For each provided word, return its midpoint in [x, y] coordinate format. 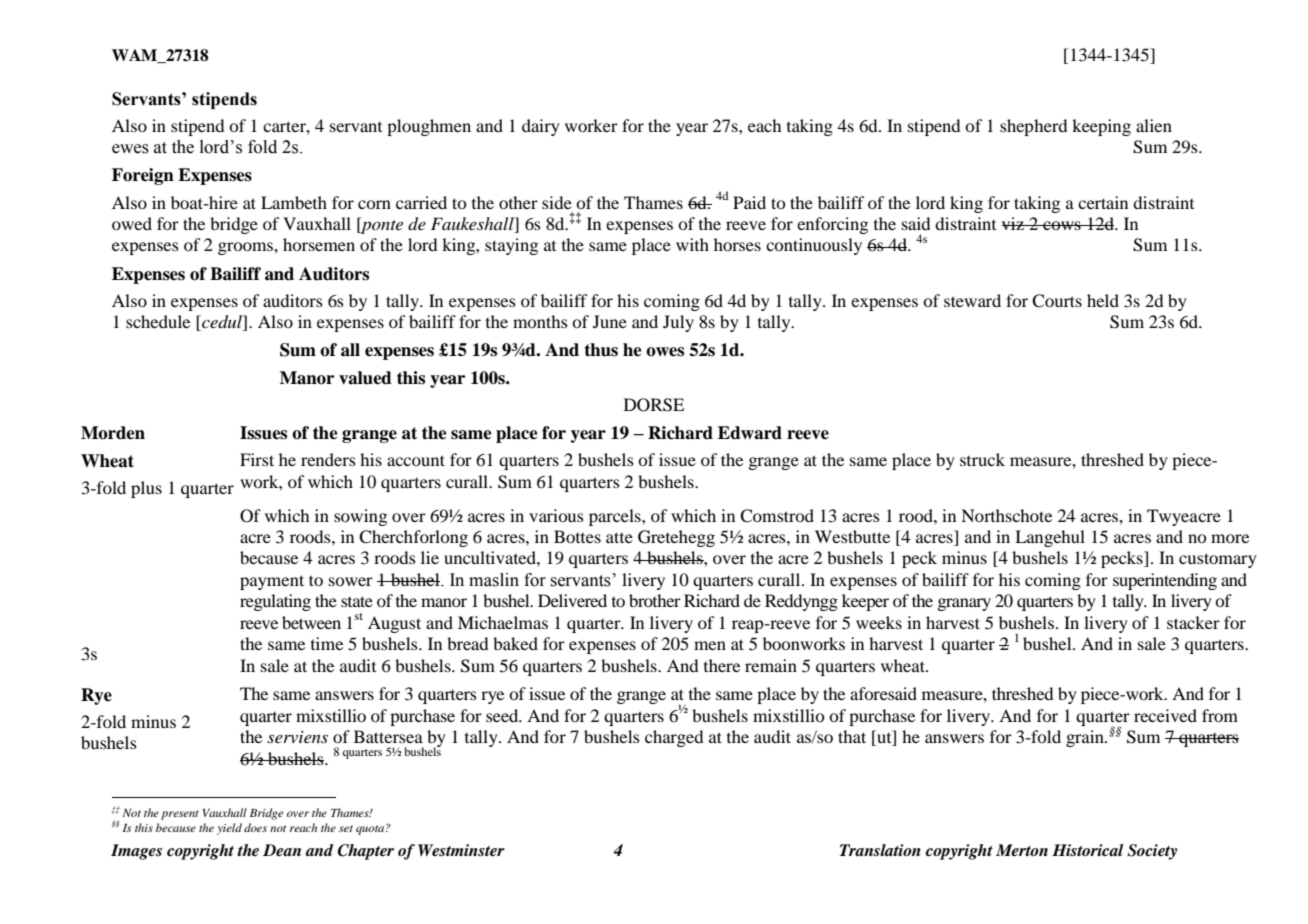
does [255, 827]
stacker [1193, 622]
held [1103, 300]
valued [365, 378]
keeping [1101, 127]
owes [665, 352]
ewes [130, 149]
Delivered [572, 600]
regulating [275, 602]
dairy [541, 127]
